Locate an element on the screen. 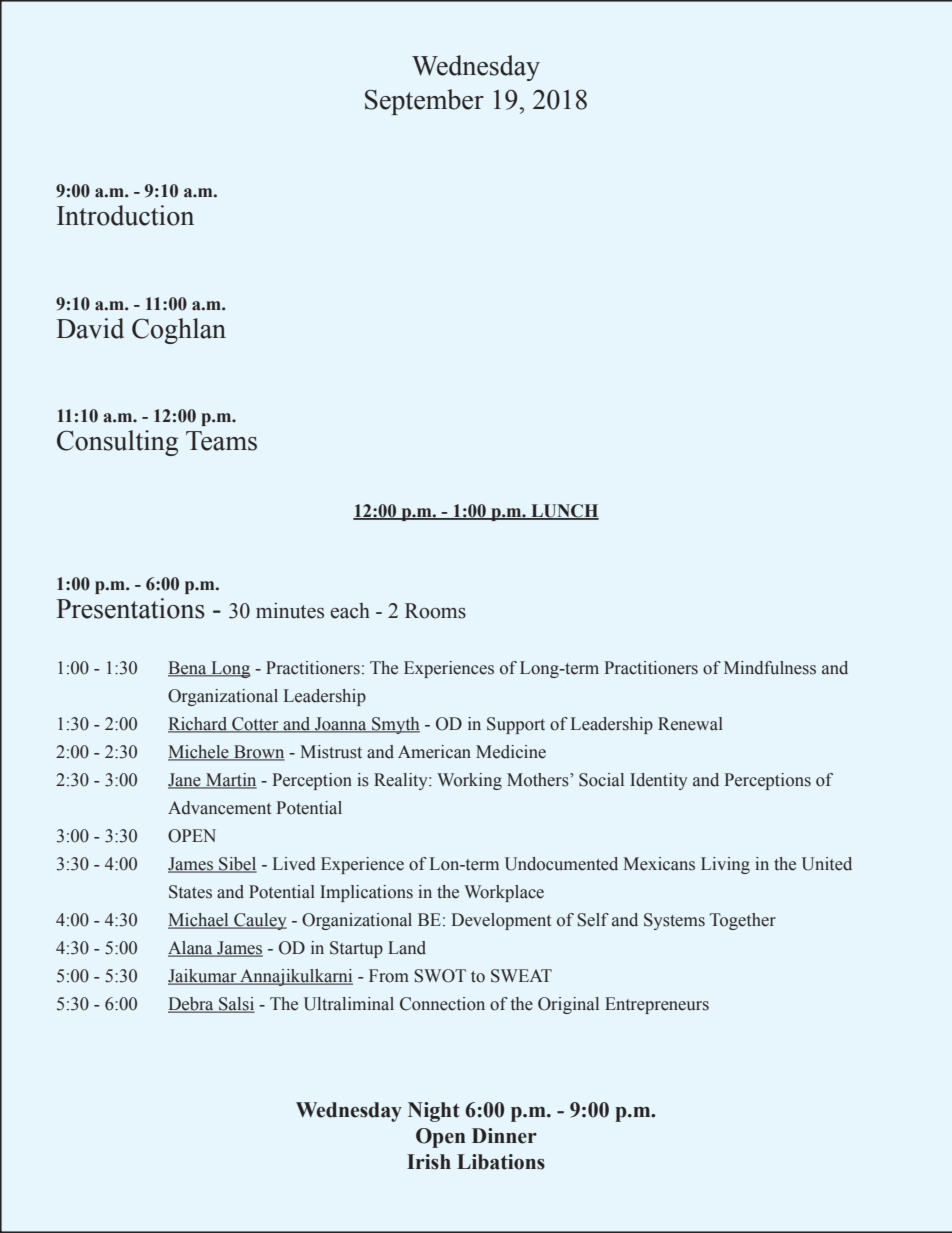 The image size is (952, 1233). September is located at coordinates (424, 102).
